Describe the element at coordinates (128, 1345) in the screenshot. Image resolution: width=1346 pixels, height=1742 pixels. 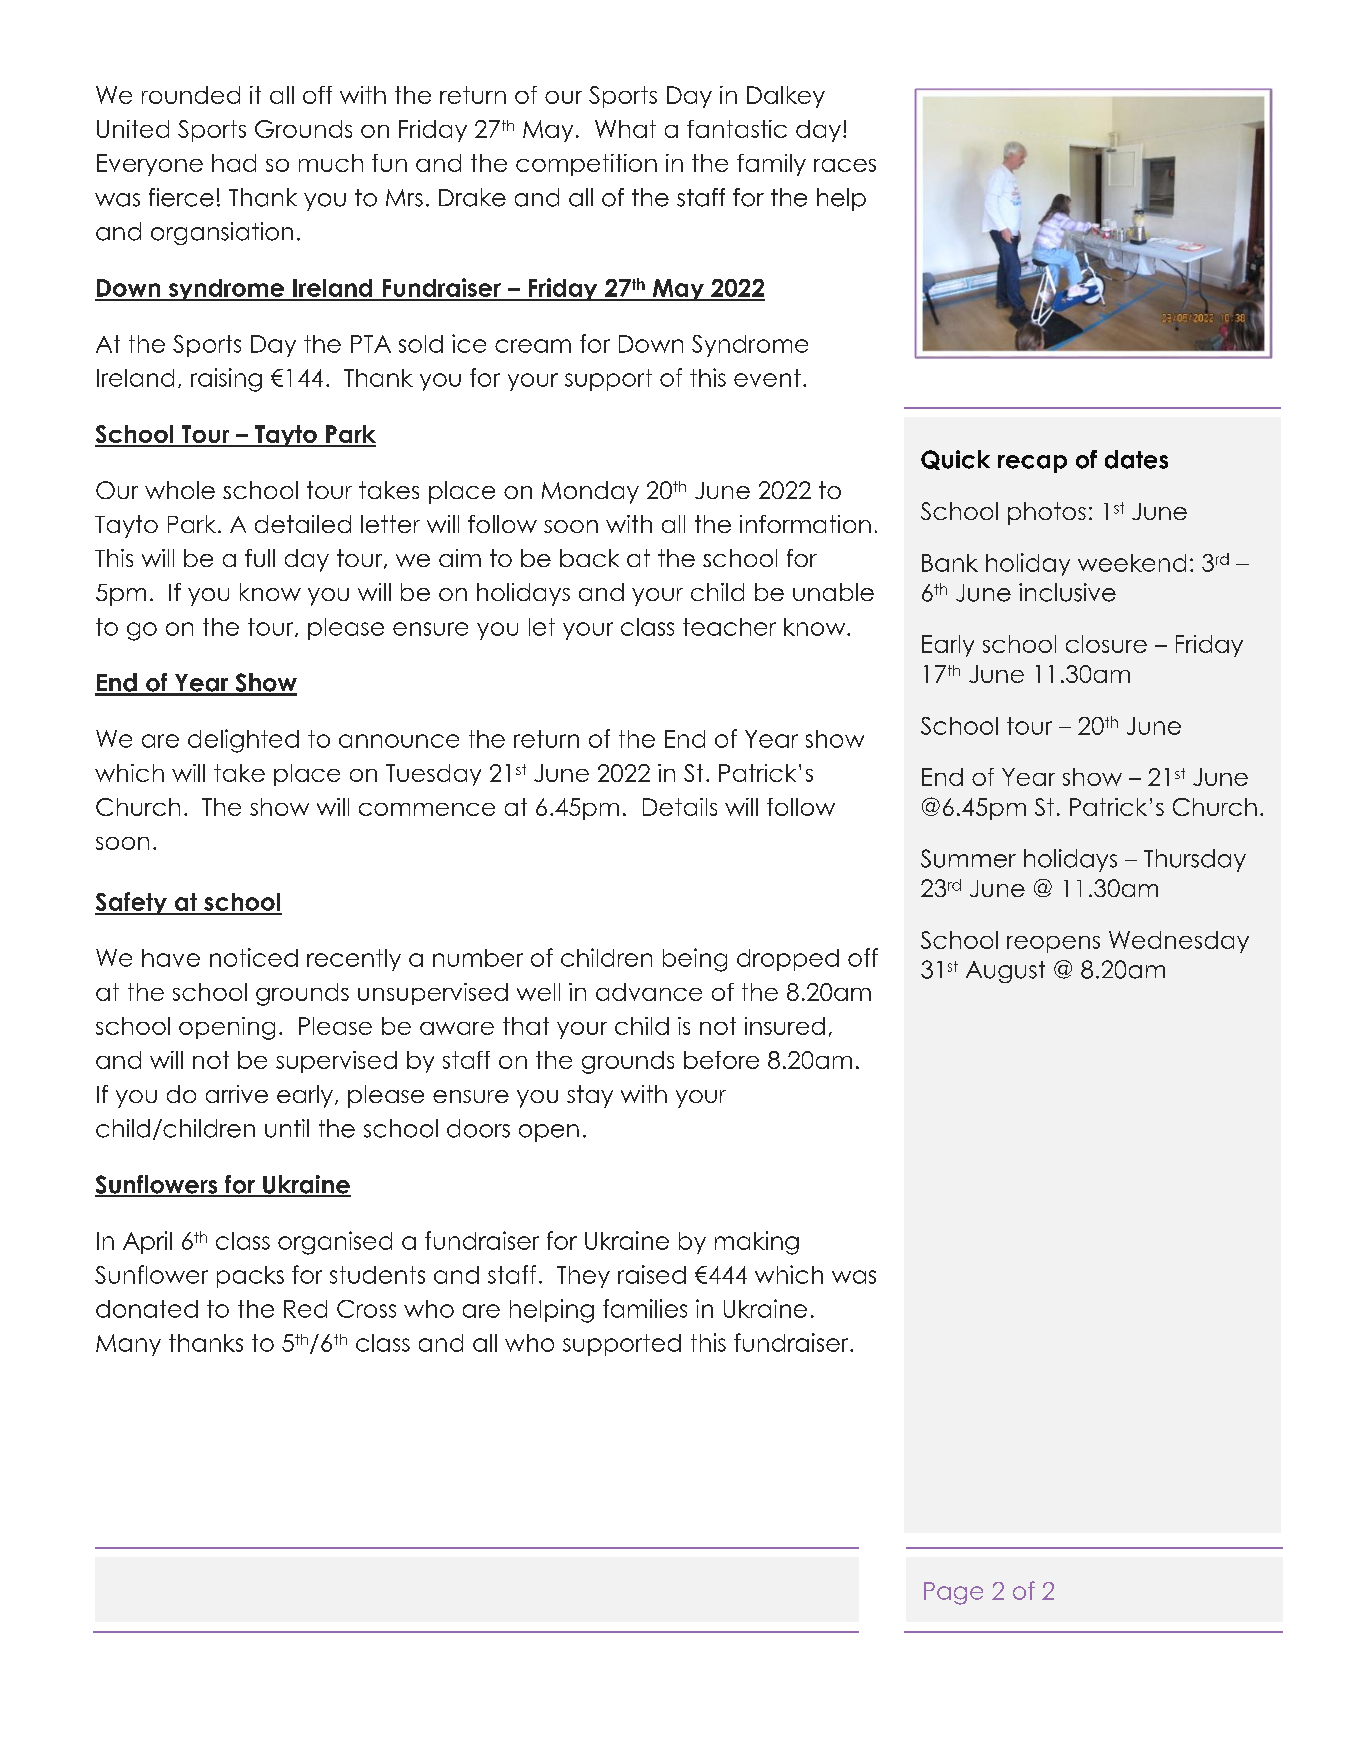
I see `Many` at that location.
